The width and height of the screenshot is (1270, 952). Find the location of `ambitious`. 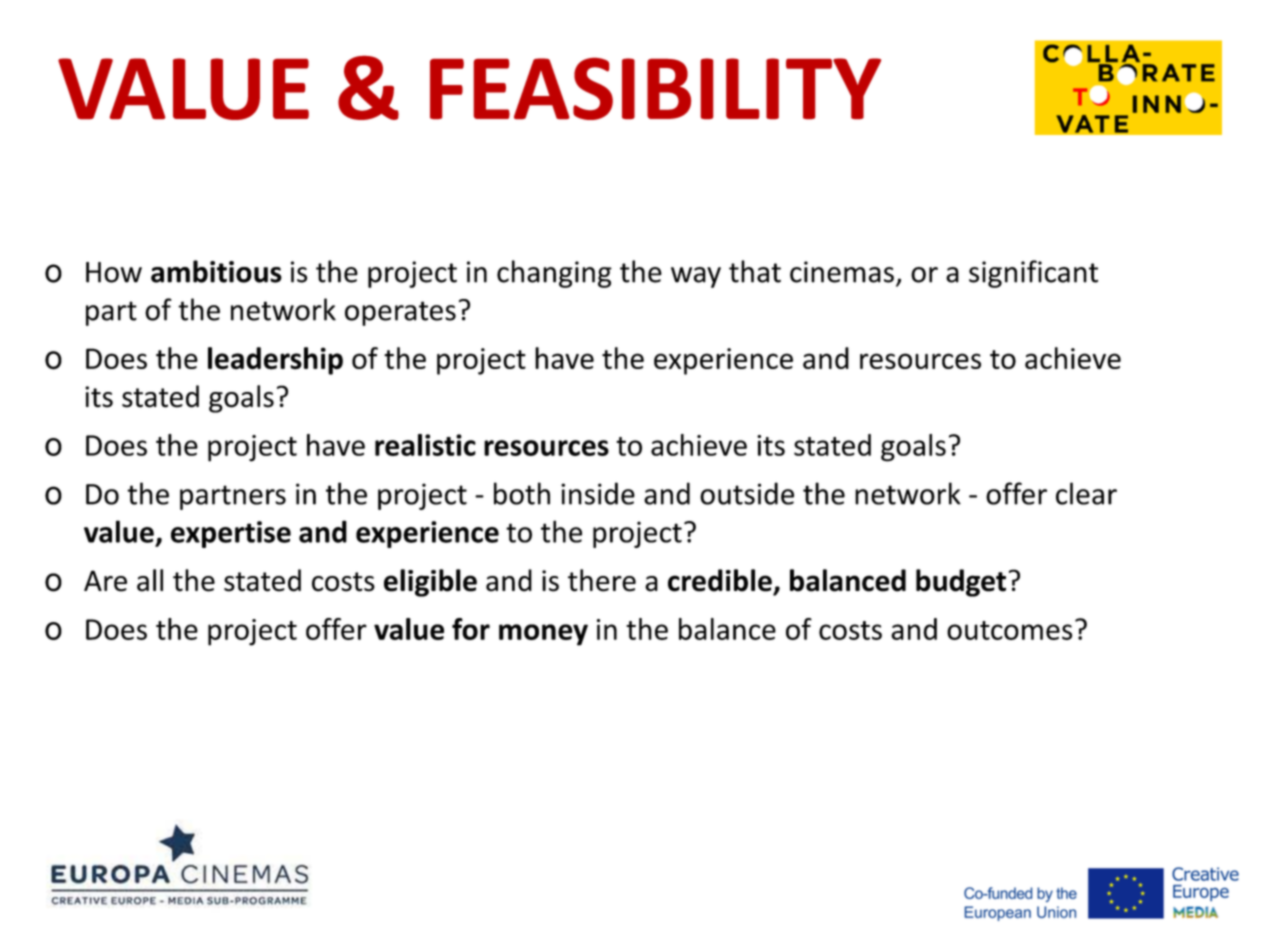

ambitious is located at coordinates (216, 271).
